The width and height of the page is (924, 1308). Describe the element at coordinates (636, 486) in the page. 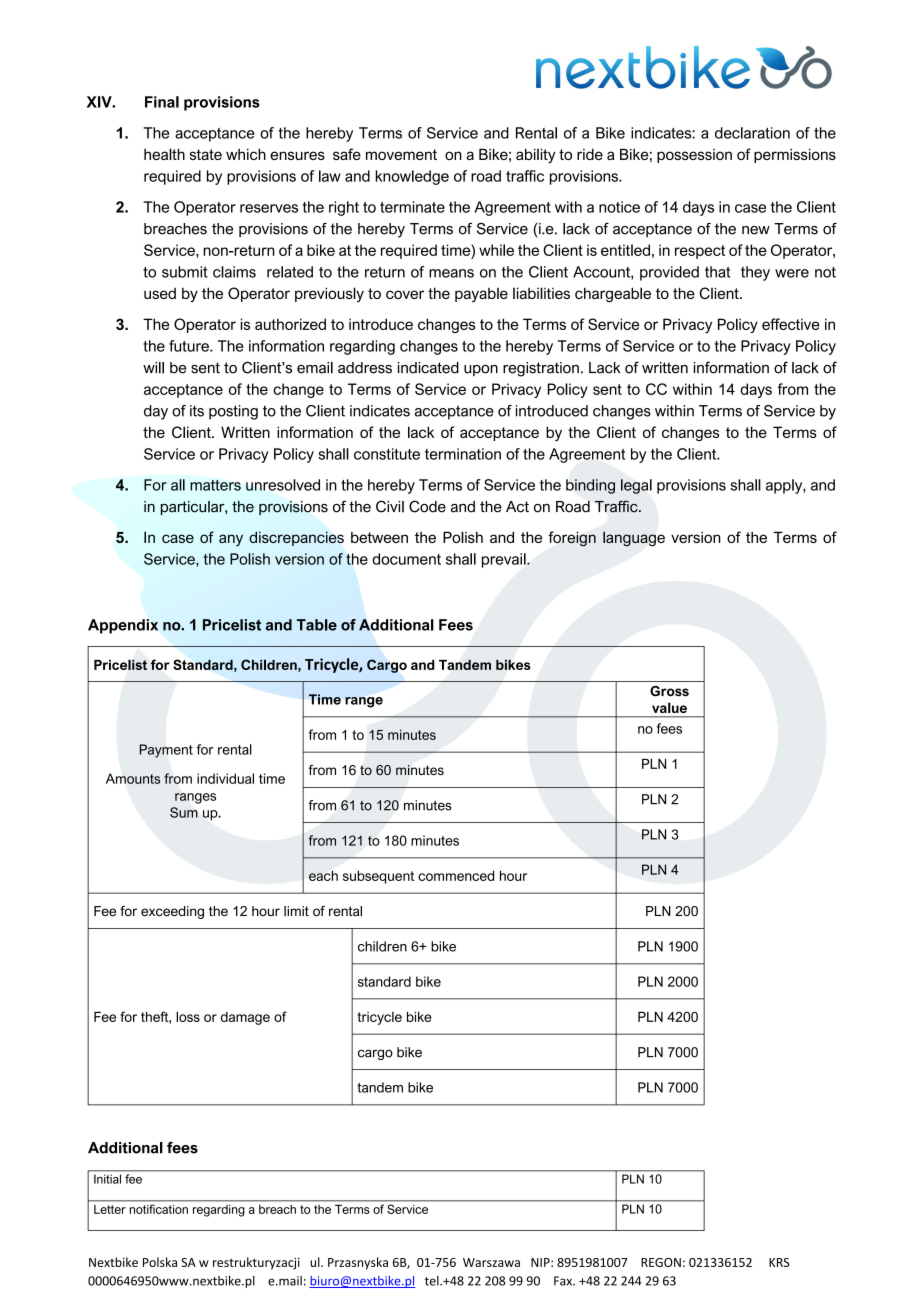

I see `legal` at that location.
